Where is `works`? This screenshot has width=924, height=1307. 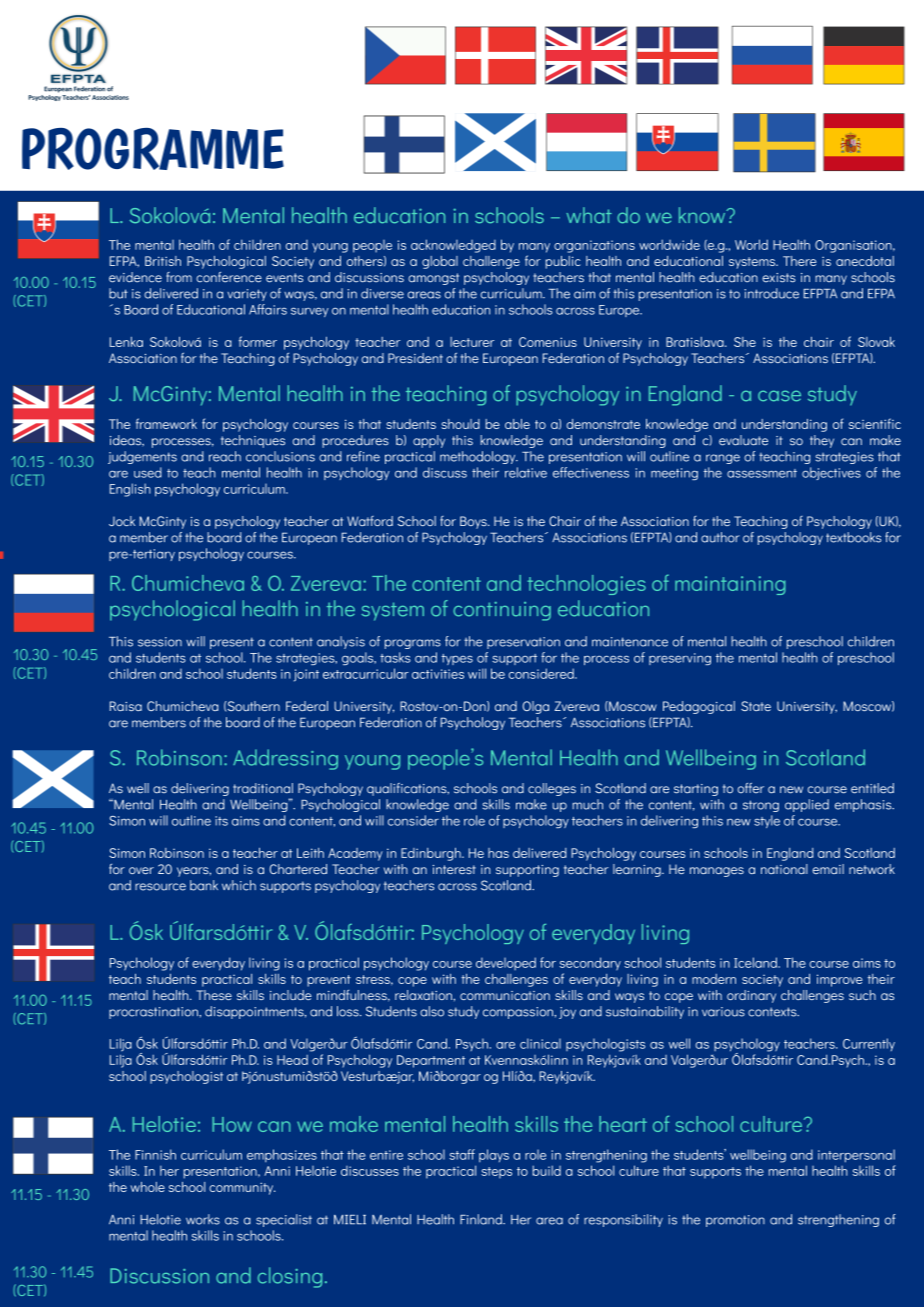 works is located at coordinates (203, 1219).
